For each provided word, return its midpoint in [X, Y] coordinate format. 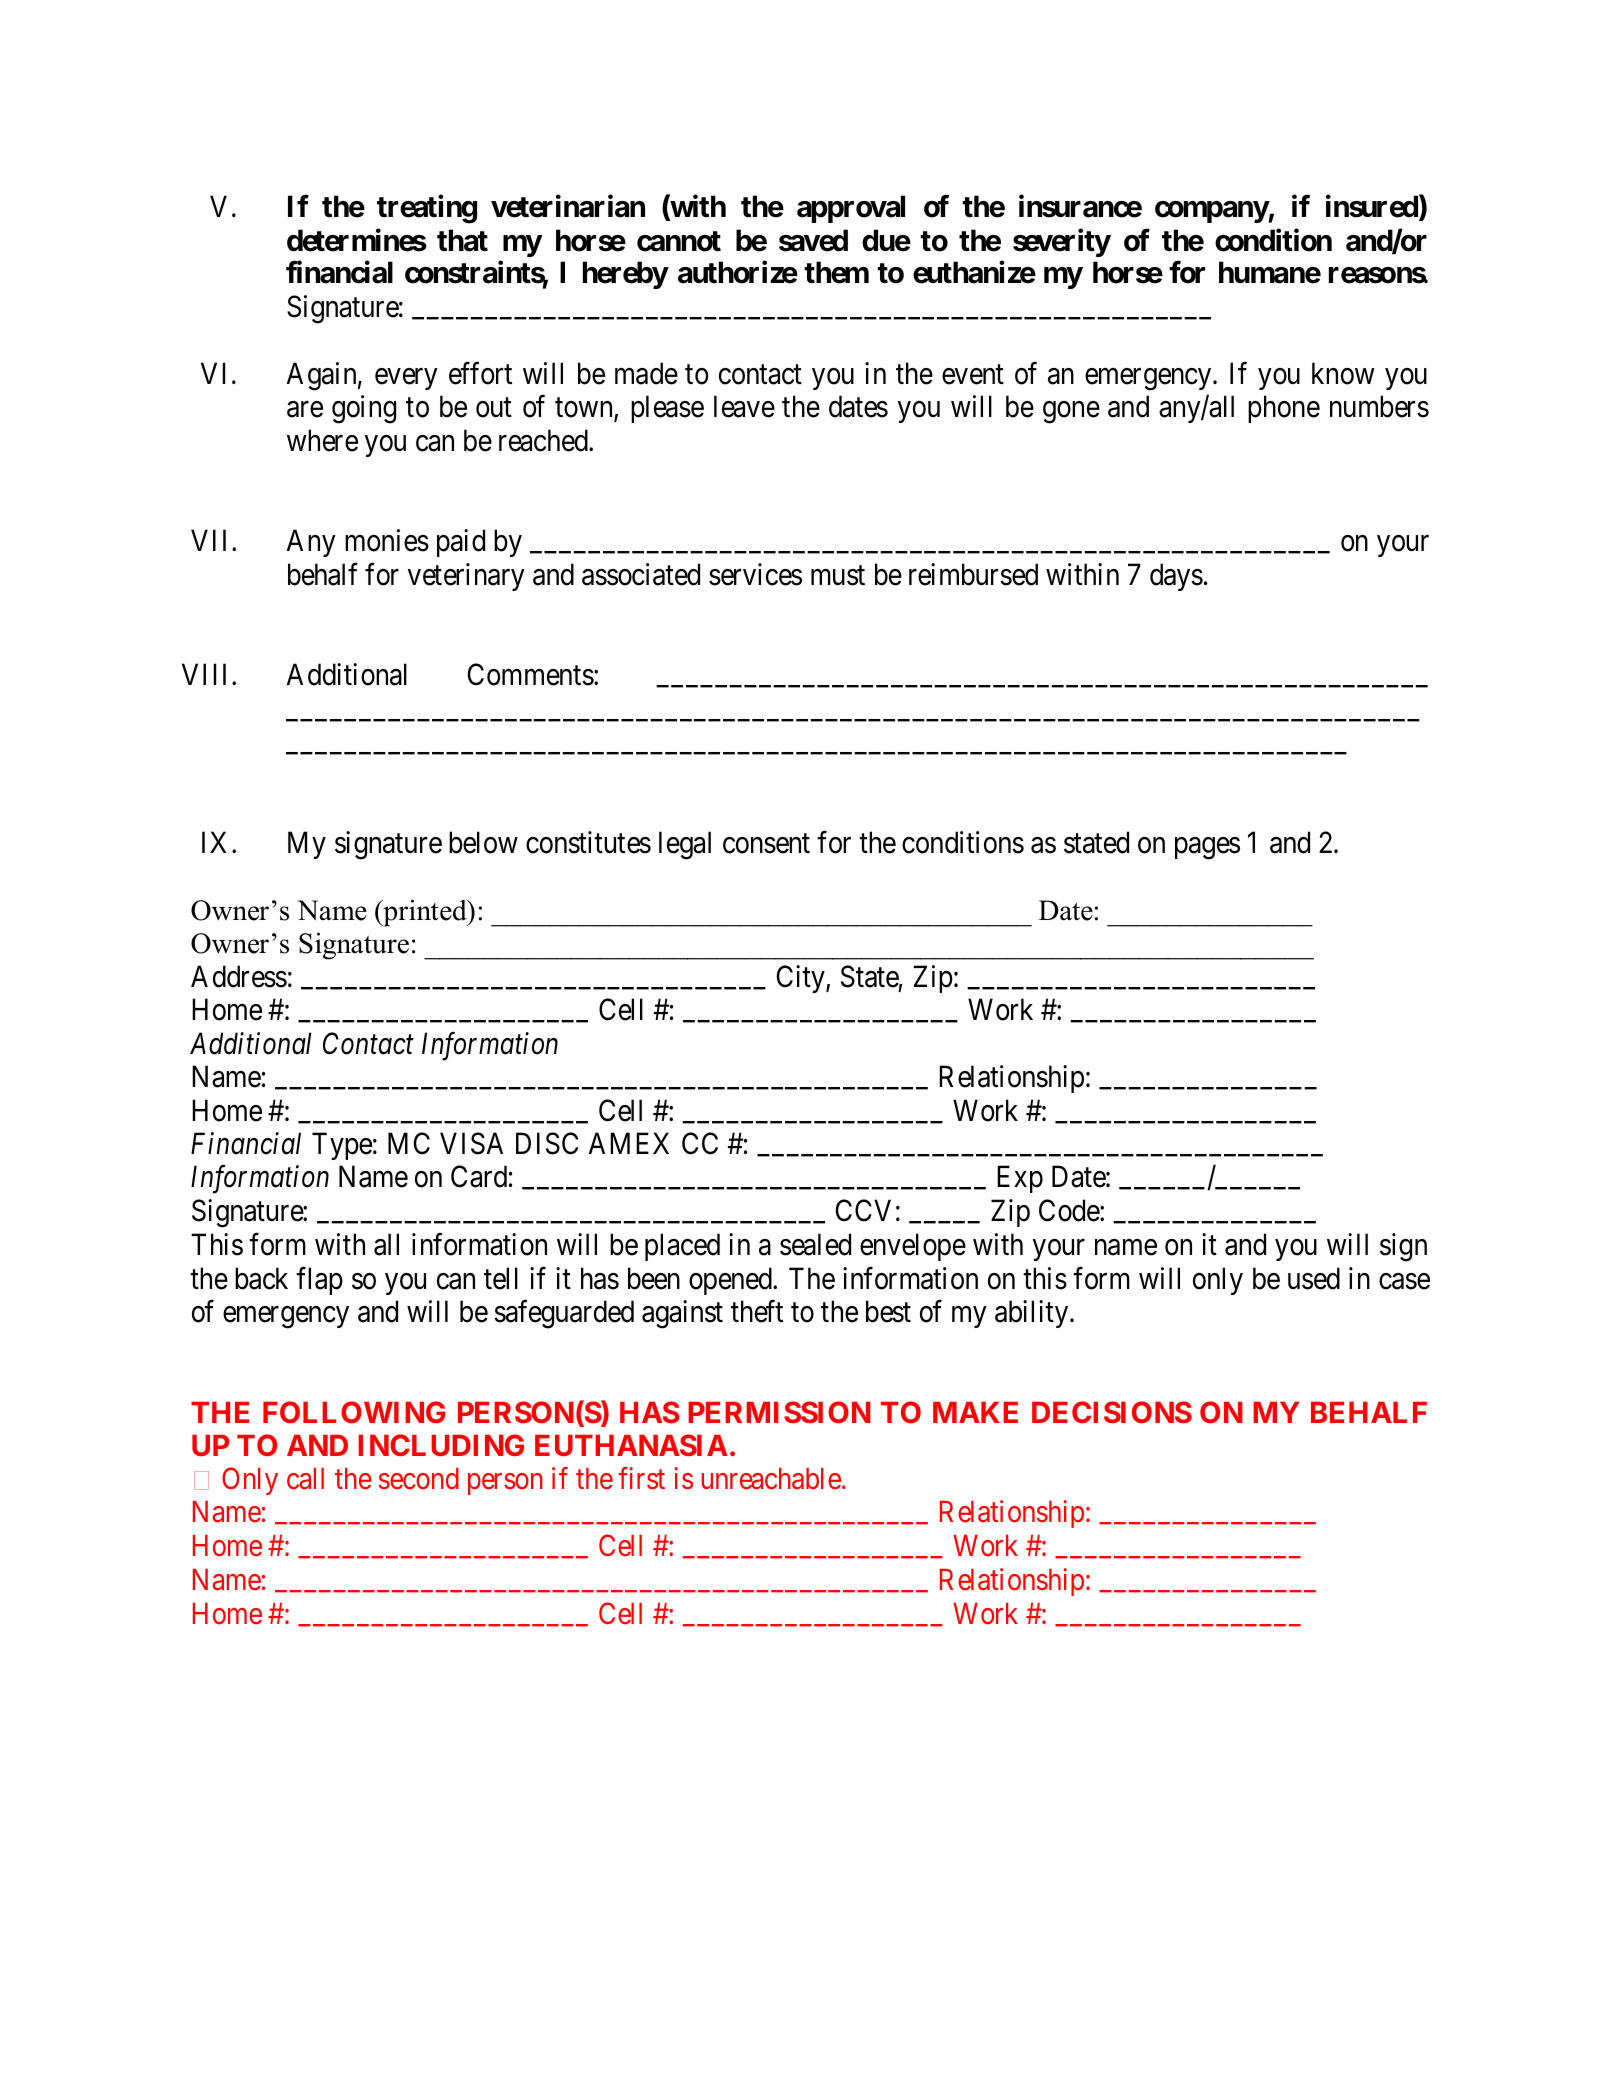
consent [766, 844]
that [462, 240]
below [483, 842]
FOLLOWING [354, 1412]
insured [1373, 207]
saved [813, 240]
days [1176, 577]
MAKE [975, 1412]
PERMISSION [779, 1412]
